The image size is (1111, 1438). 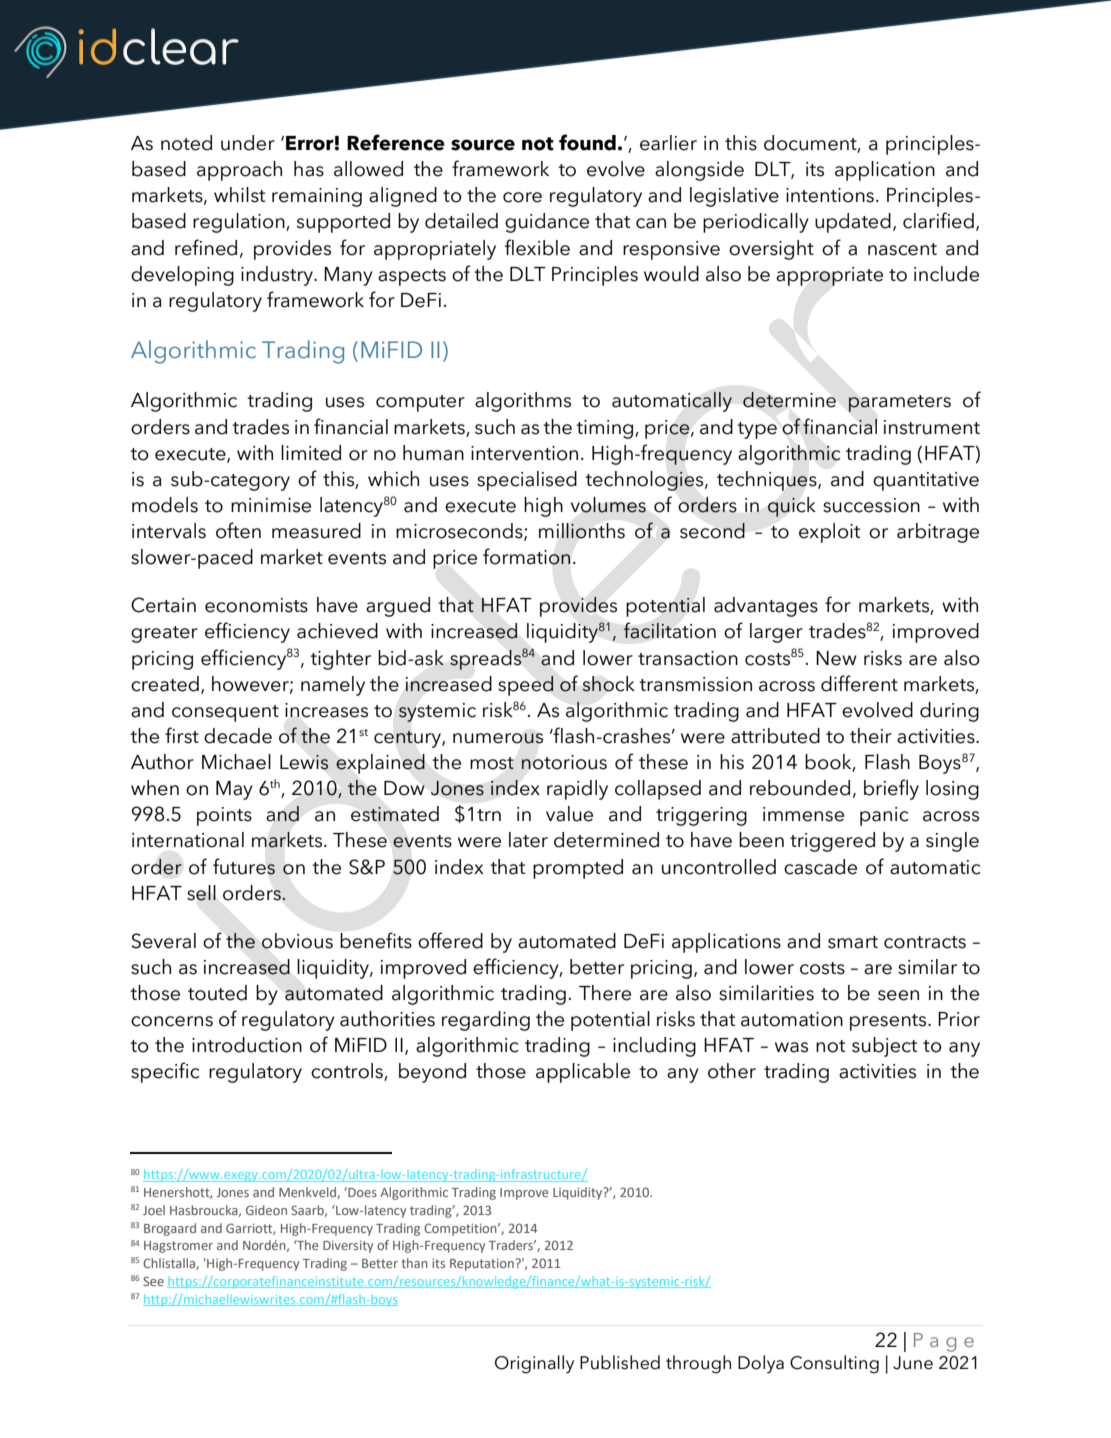 I want to click on their, so click(x=871, y=736).
